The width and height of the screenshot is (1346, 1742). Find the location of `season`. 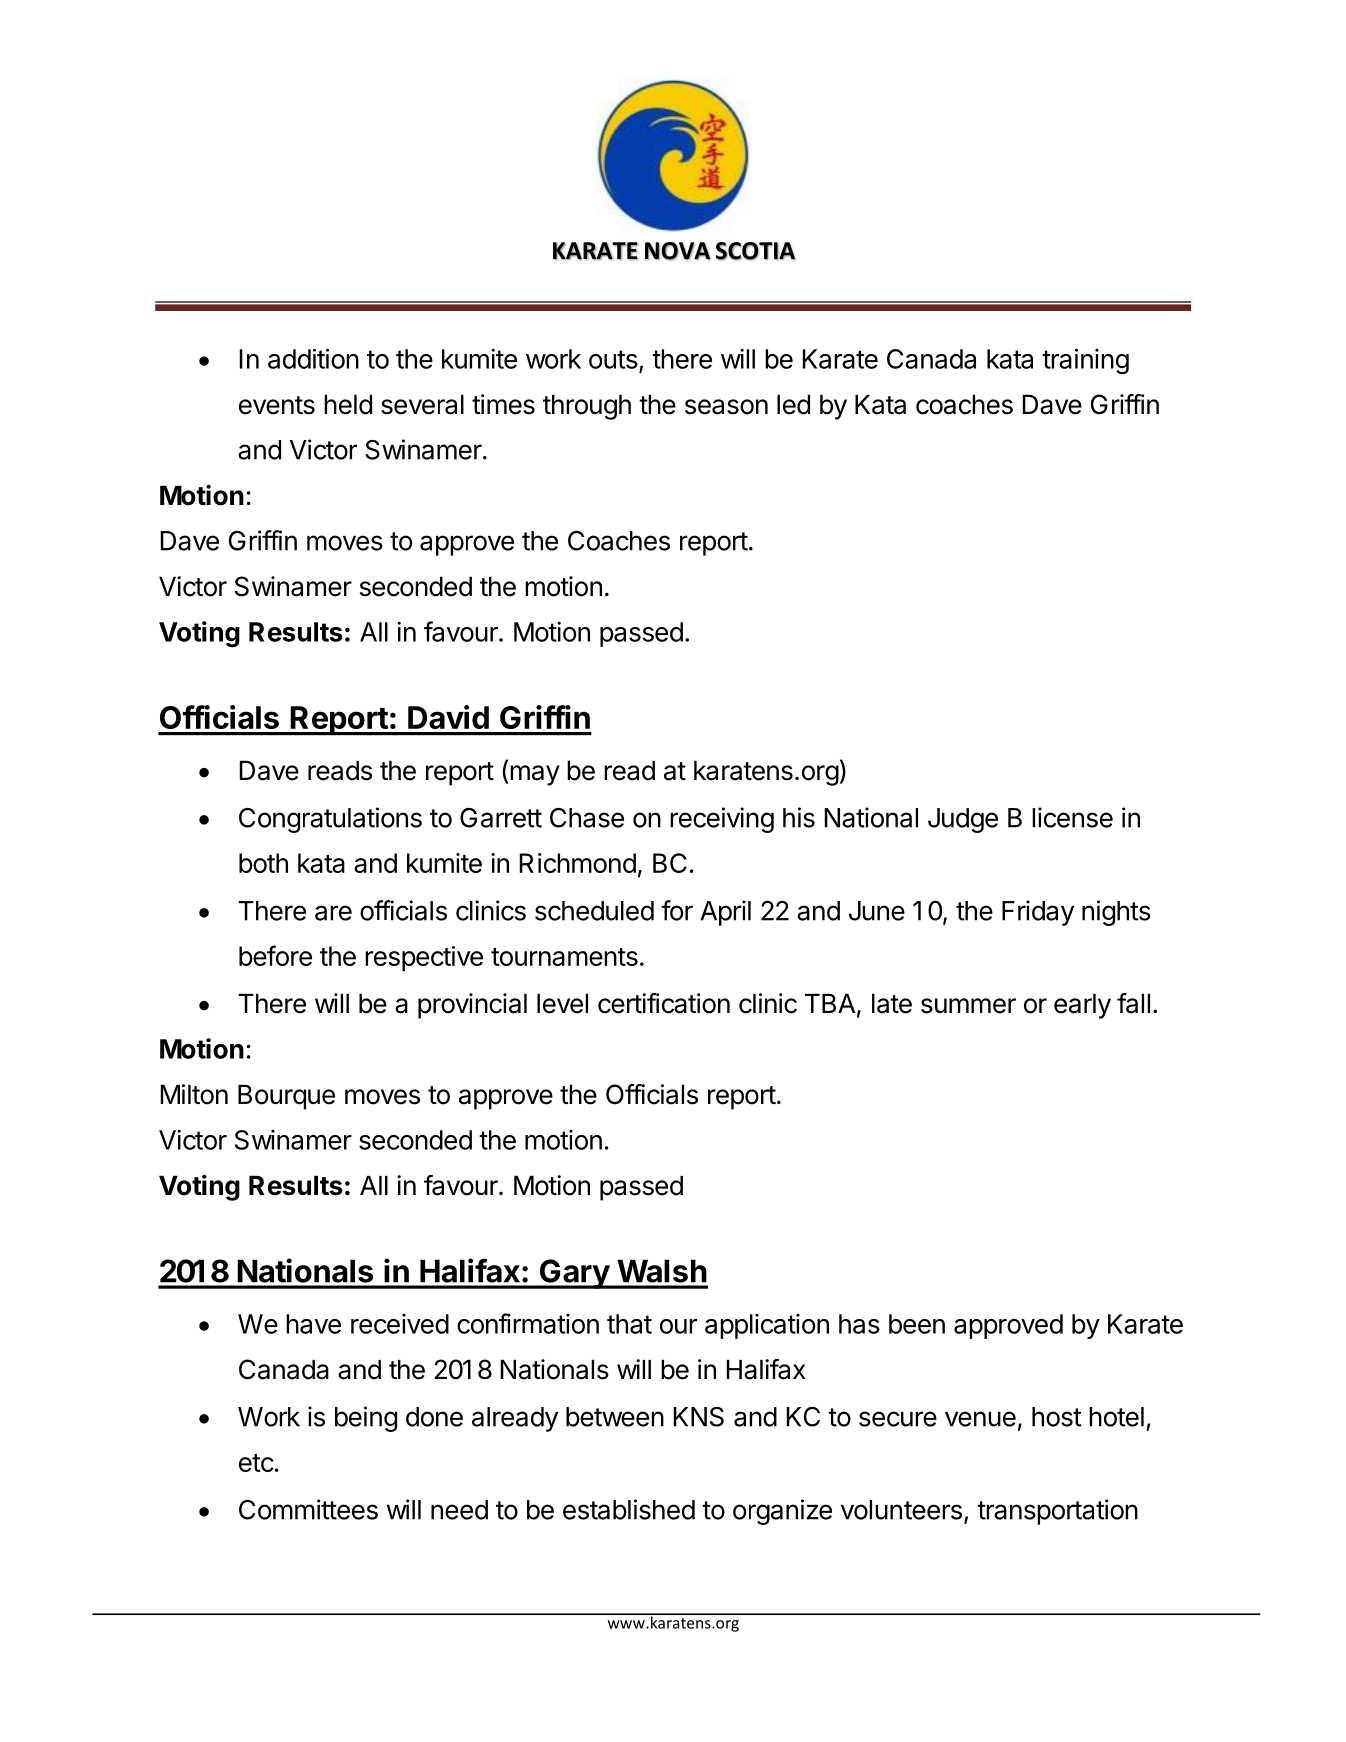

season is located at coordinates (726, 407).
